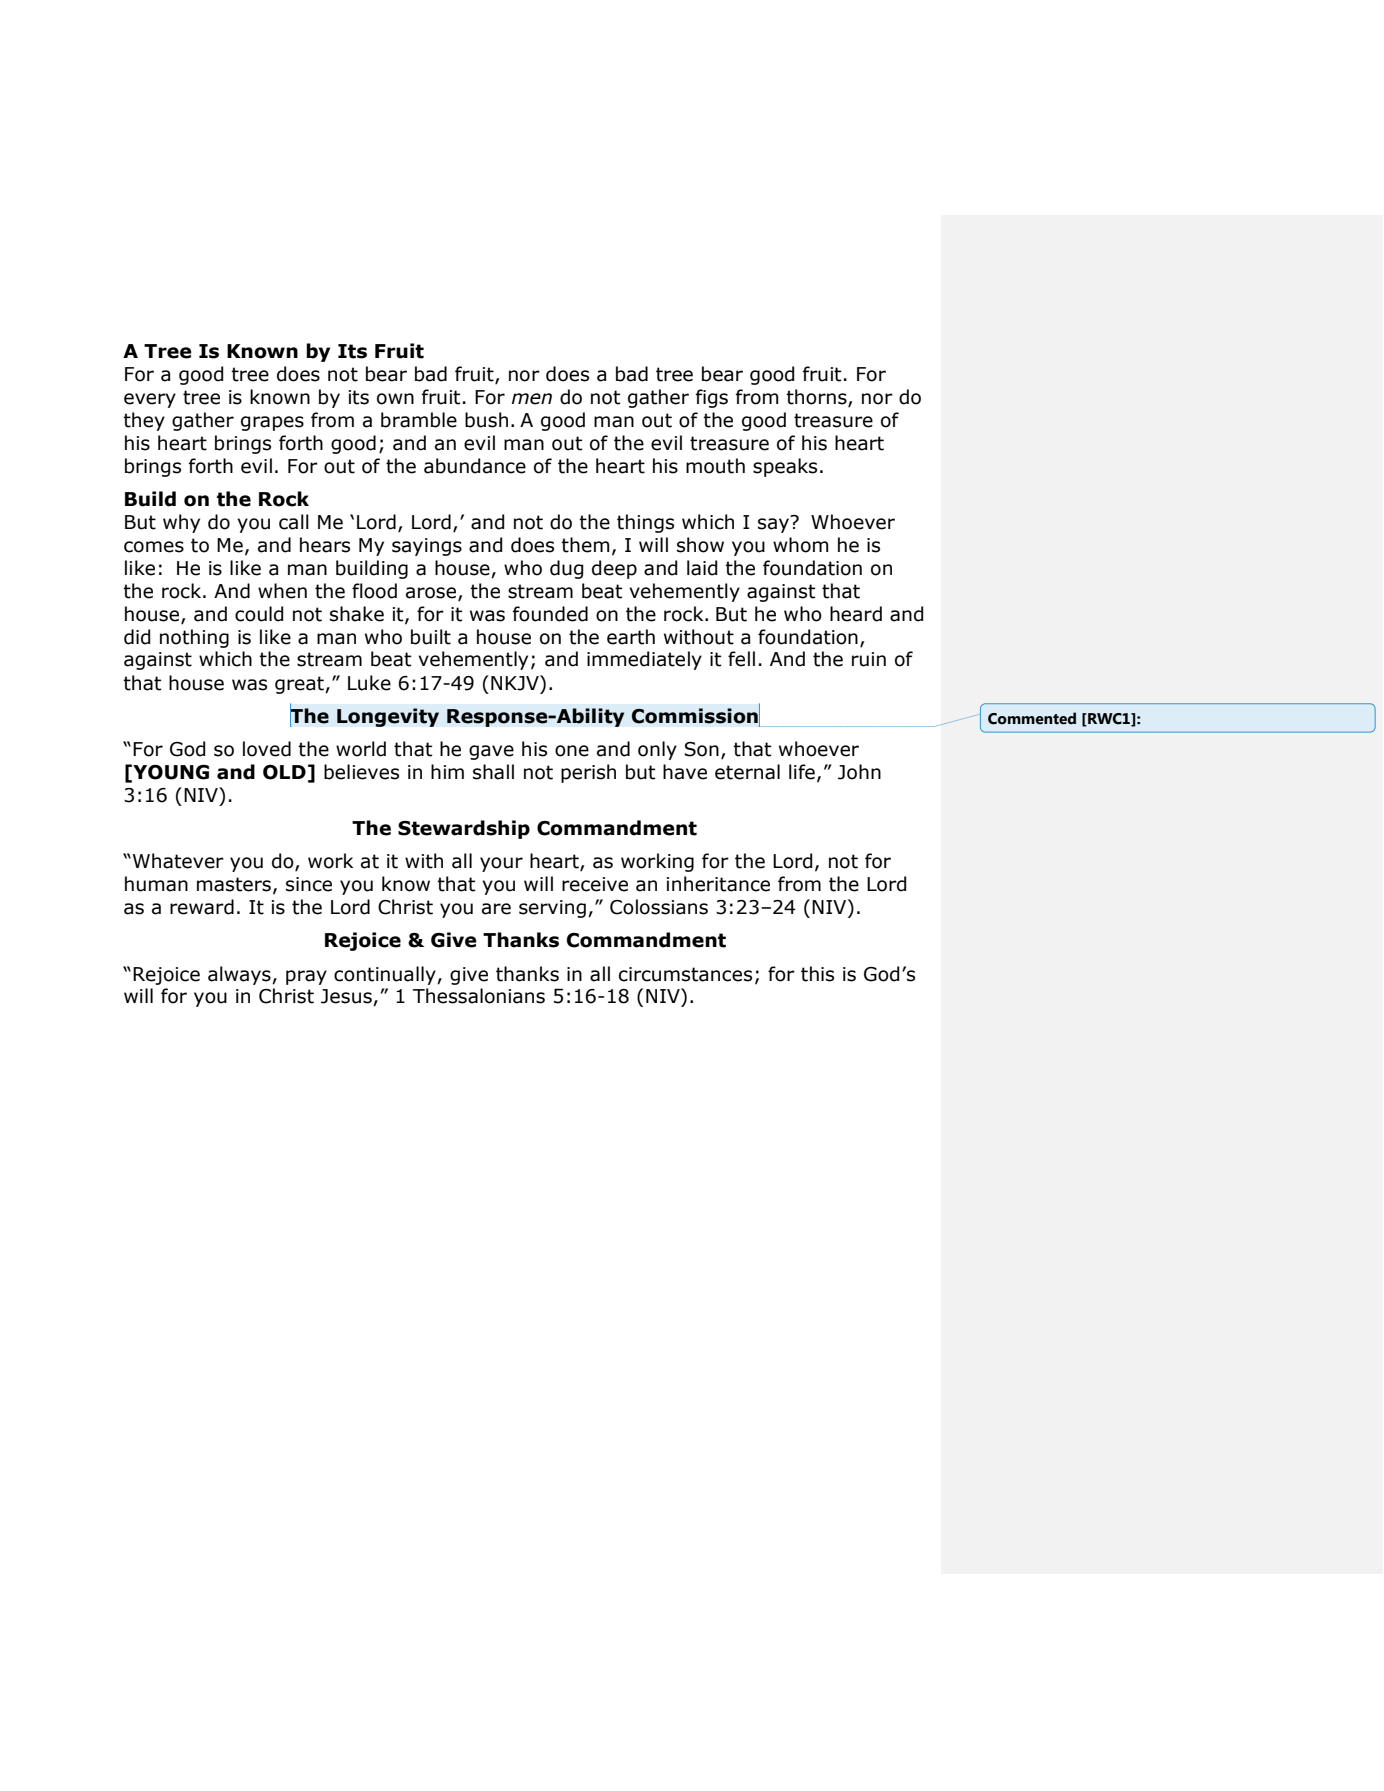 Image resolution: width=1384 pixels, height=1791 pixels. Describe the element at coordinates (801, 545) in the screenshot. I see `whom` at that location.
